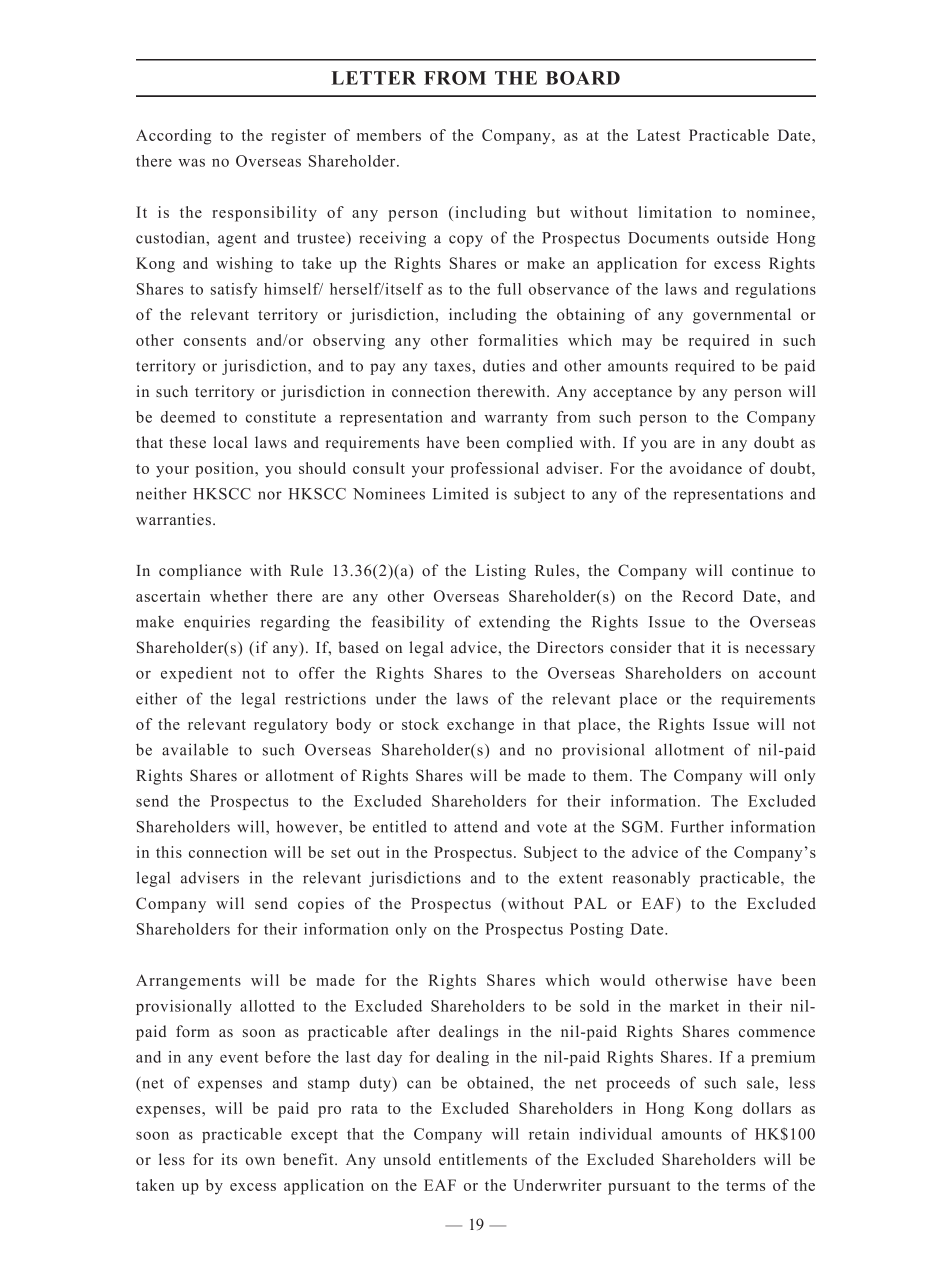 Image resolution: width=952 pixels, height=1270 pixels. I want to click on extending, so click(514, 623).
